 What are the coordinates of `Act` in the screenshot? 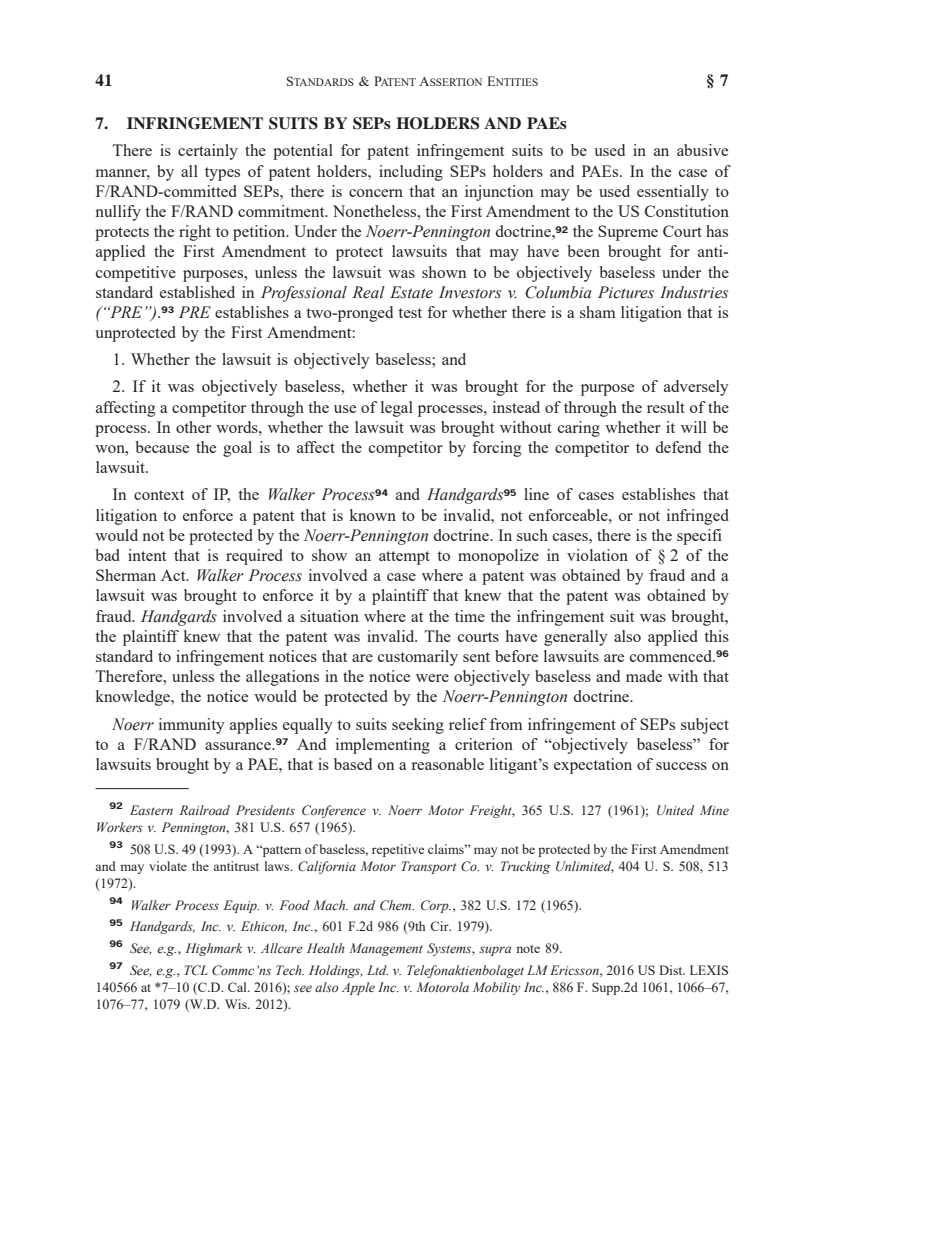 It's located at (174, 575).
